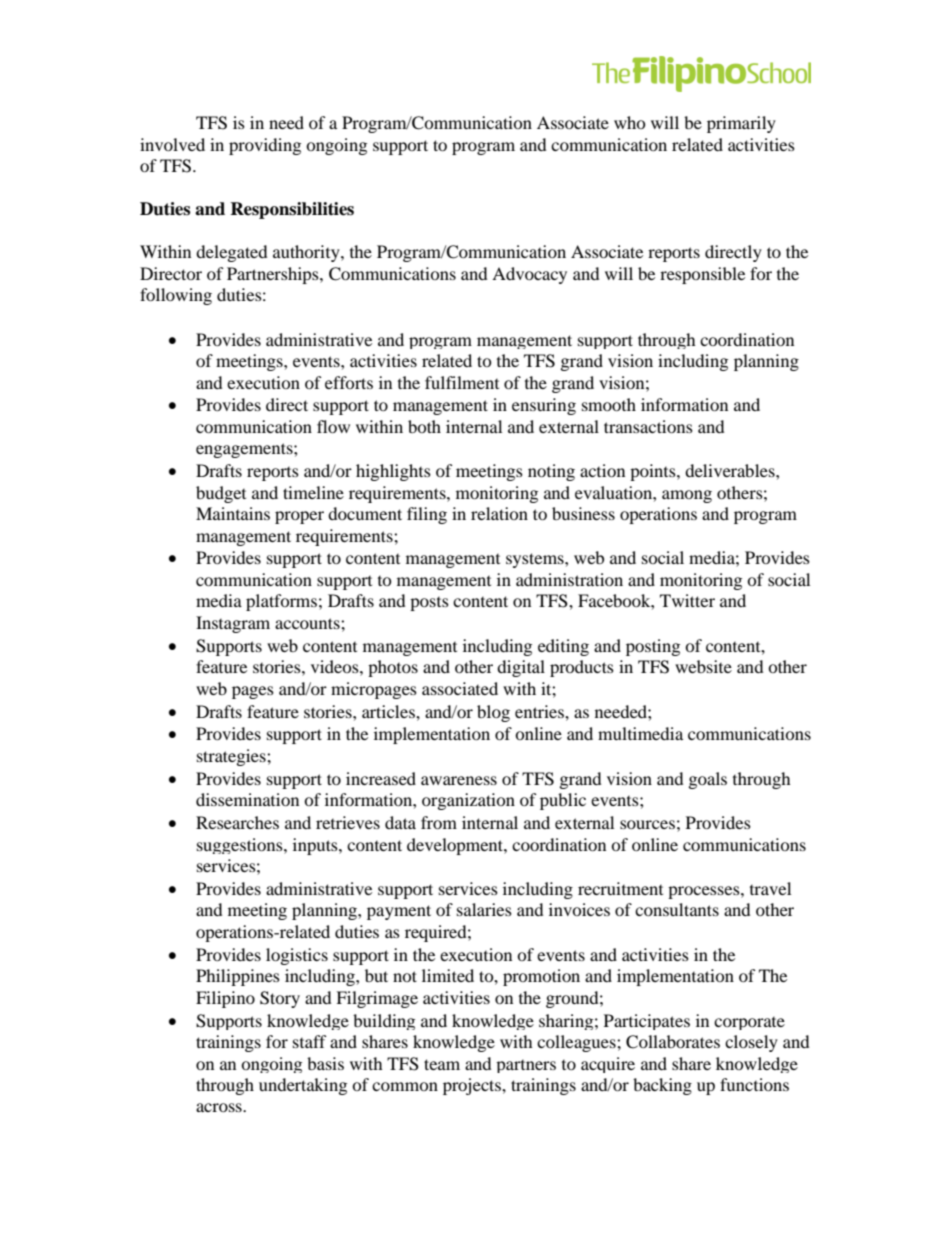  What do you see at coordinates (265, 146) in the screenshot?
I see `providing` at bounding box center [265, 146].
